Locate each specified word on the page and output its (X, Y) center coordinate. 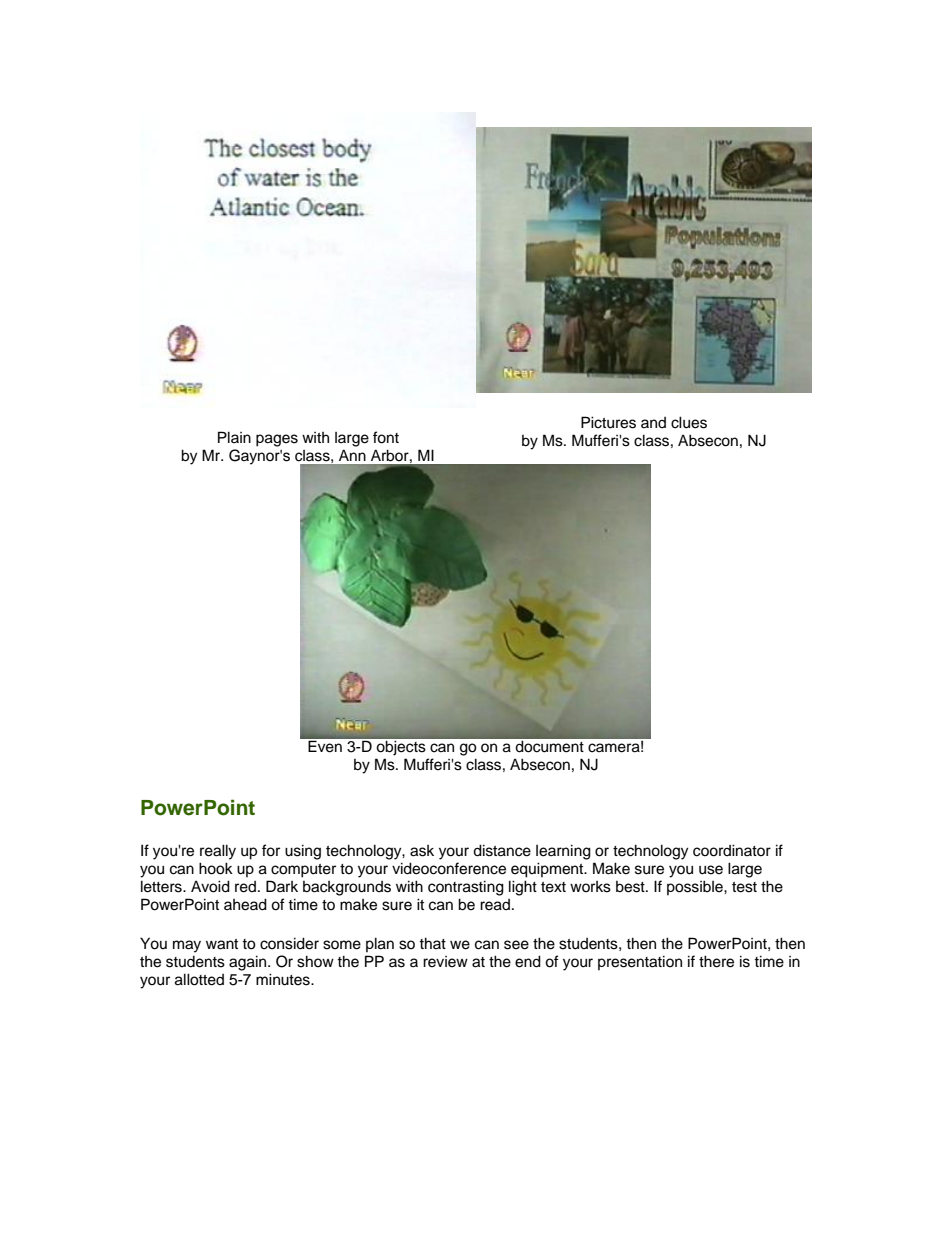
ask (422, 851)
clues (689, 422)
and (653, 422)
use (711, 870)
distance (502, 850)
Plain (234, 437)
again (249, 963)
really (218, 852)
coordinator (732, 850)
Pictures (608, 422)
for (271, 850)
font (386, 437)
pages (277, 440)
